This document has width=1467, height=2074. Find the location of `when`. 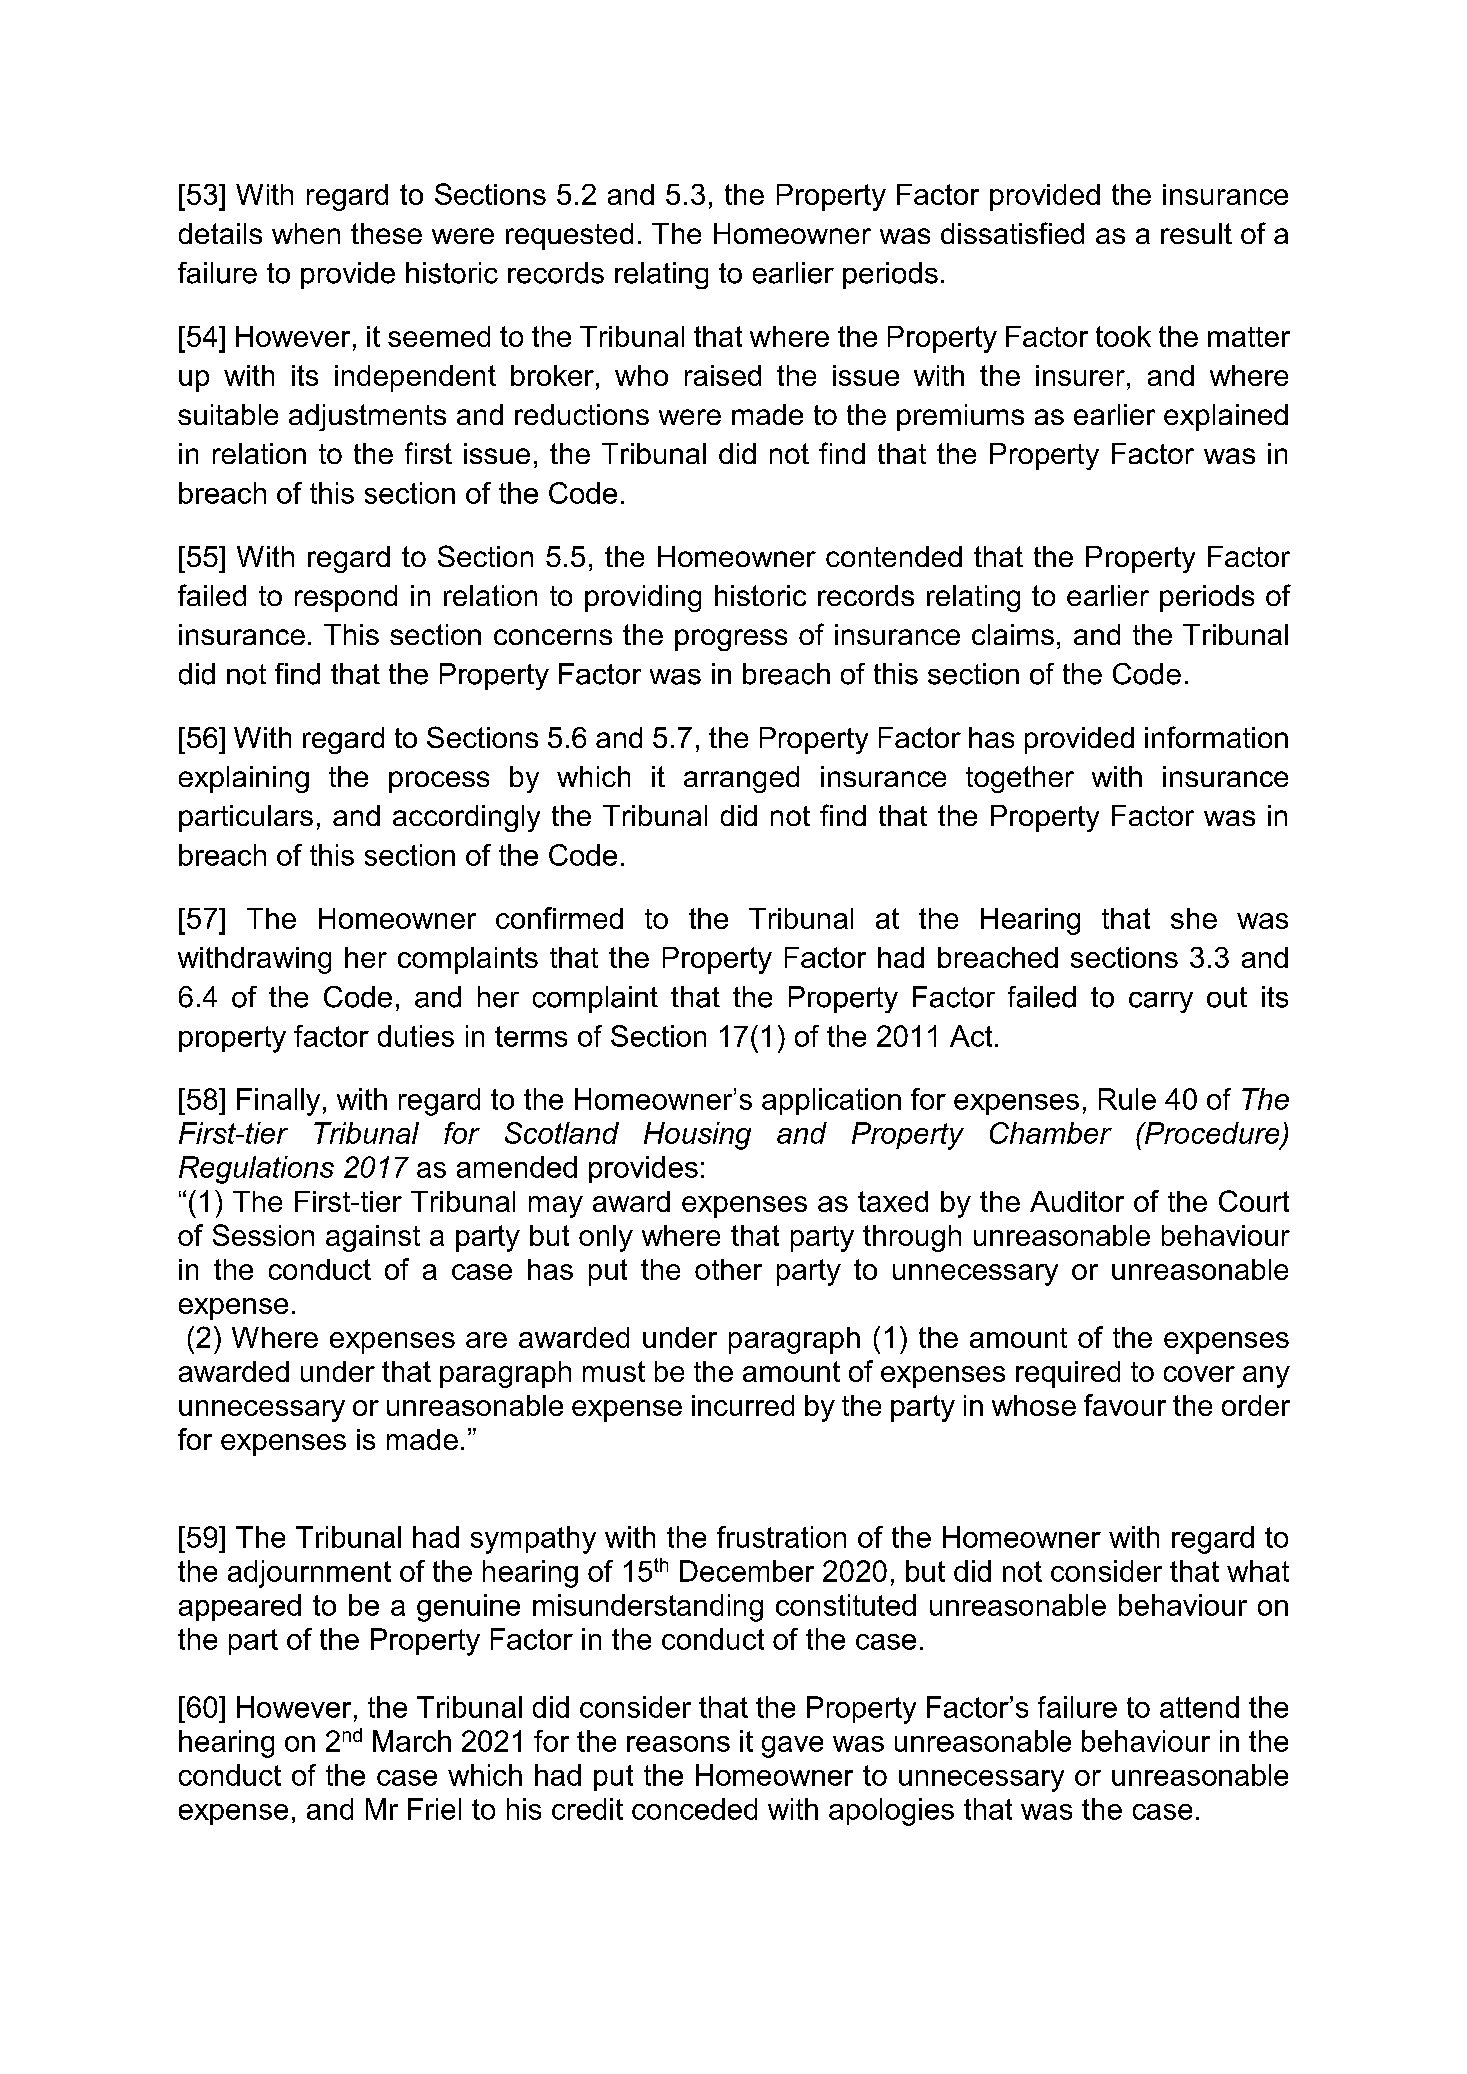

when is located at coordinates (306, 233).
